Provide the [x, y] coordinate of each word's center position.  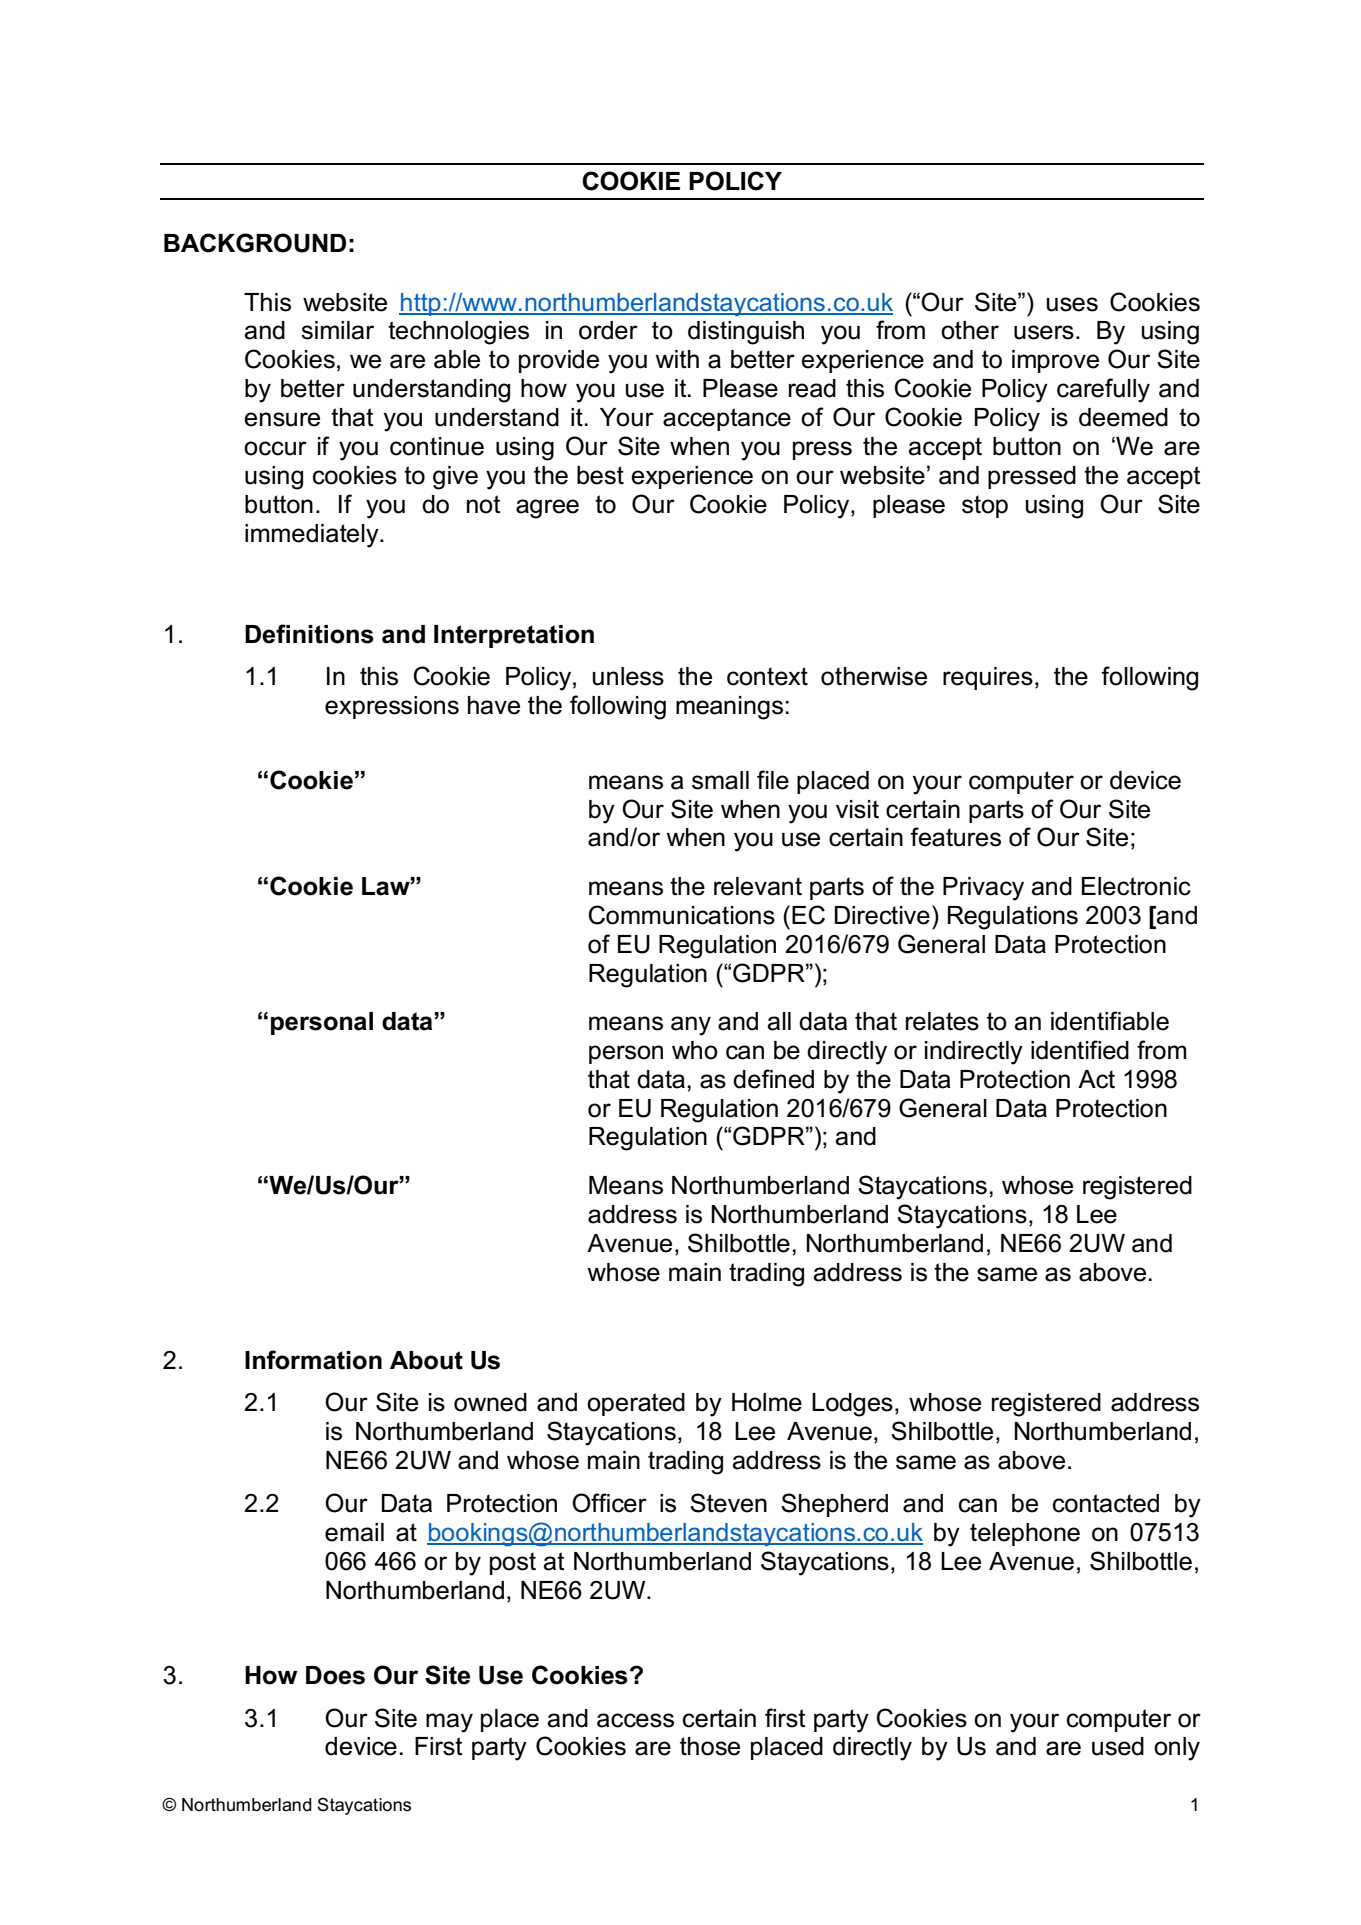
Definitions [309, 634]
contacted [1106, 1503]
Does [335, 1675]
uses [1072, 304]
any [691, 1026]
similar [337, 330]
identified [1080, 1050]
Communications [682, 915]
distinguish [746, 333]
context [767, 676]
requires [988, 678]
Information [313, 1360]
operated [636, 1404]
